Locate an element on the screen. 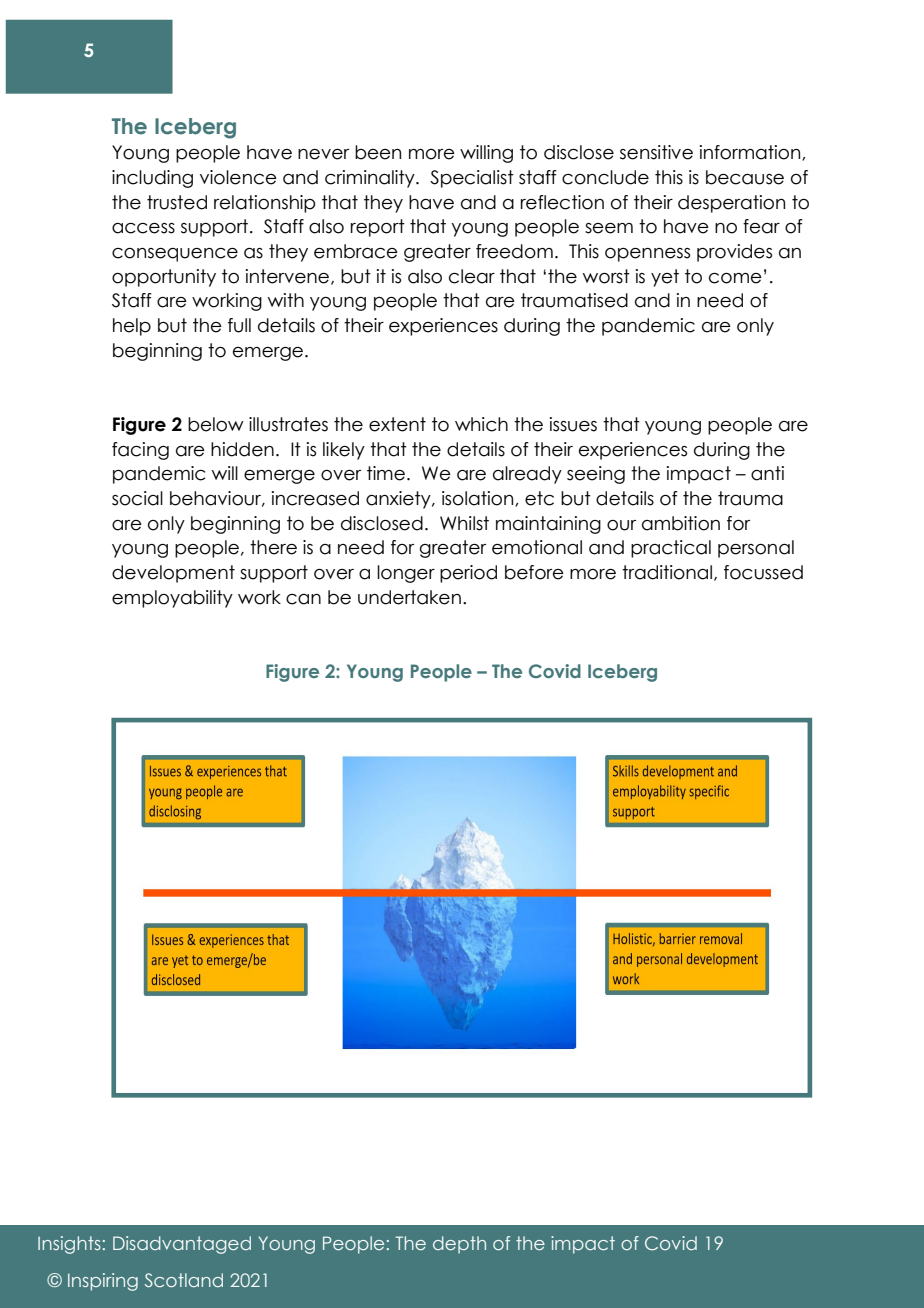  anti is located at coordinates (767, 473).
